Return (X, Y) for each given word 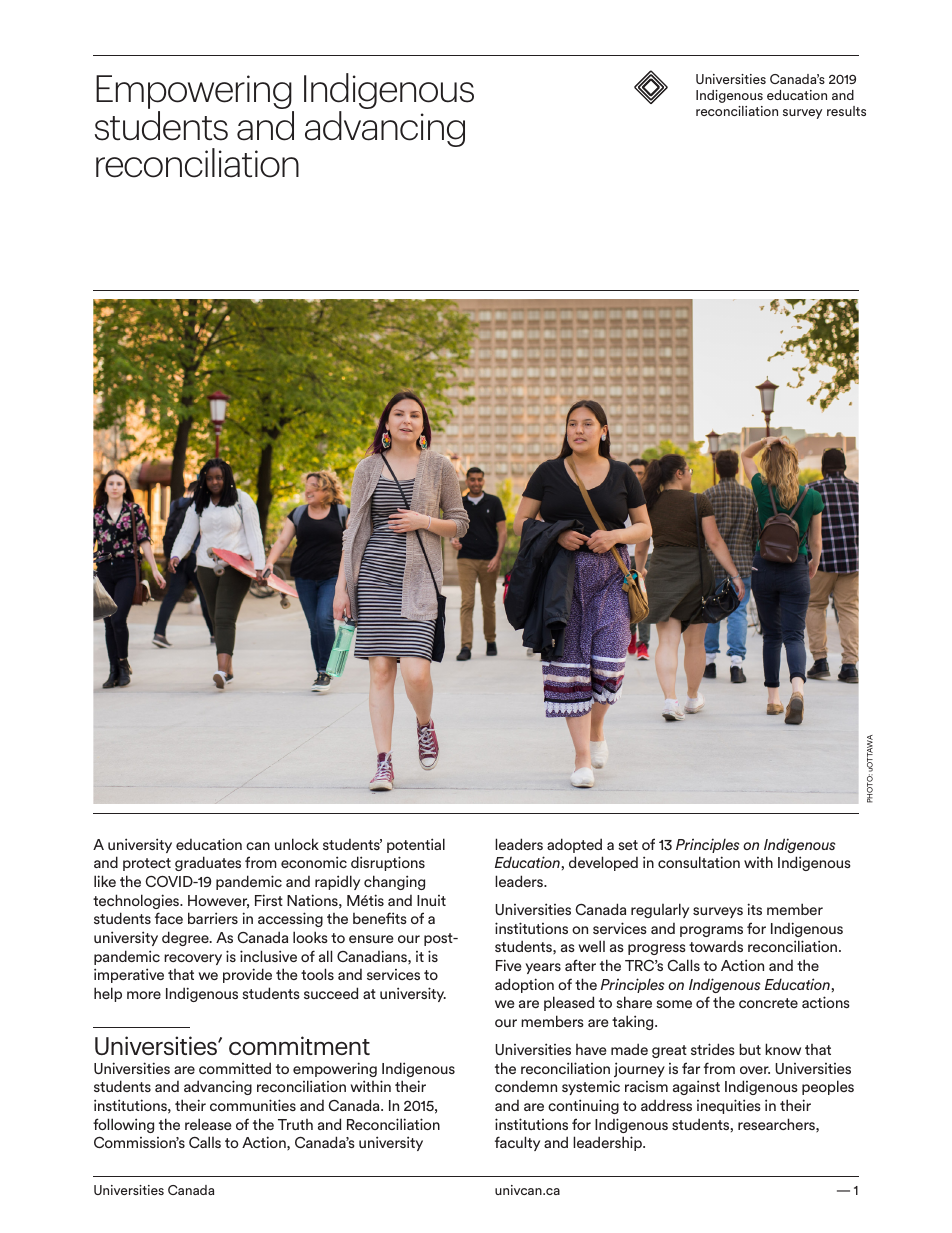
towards (716, 946)
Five (508, 965)
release (208, 1124)
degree (186, 938)
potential (416, 845)
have (591, 1049)
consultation (699, 862)
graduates (208, 863)
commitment (299, 1045)
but (750, 1049)
